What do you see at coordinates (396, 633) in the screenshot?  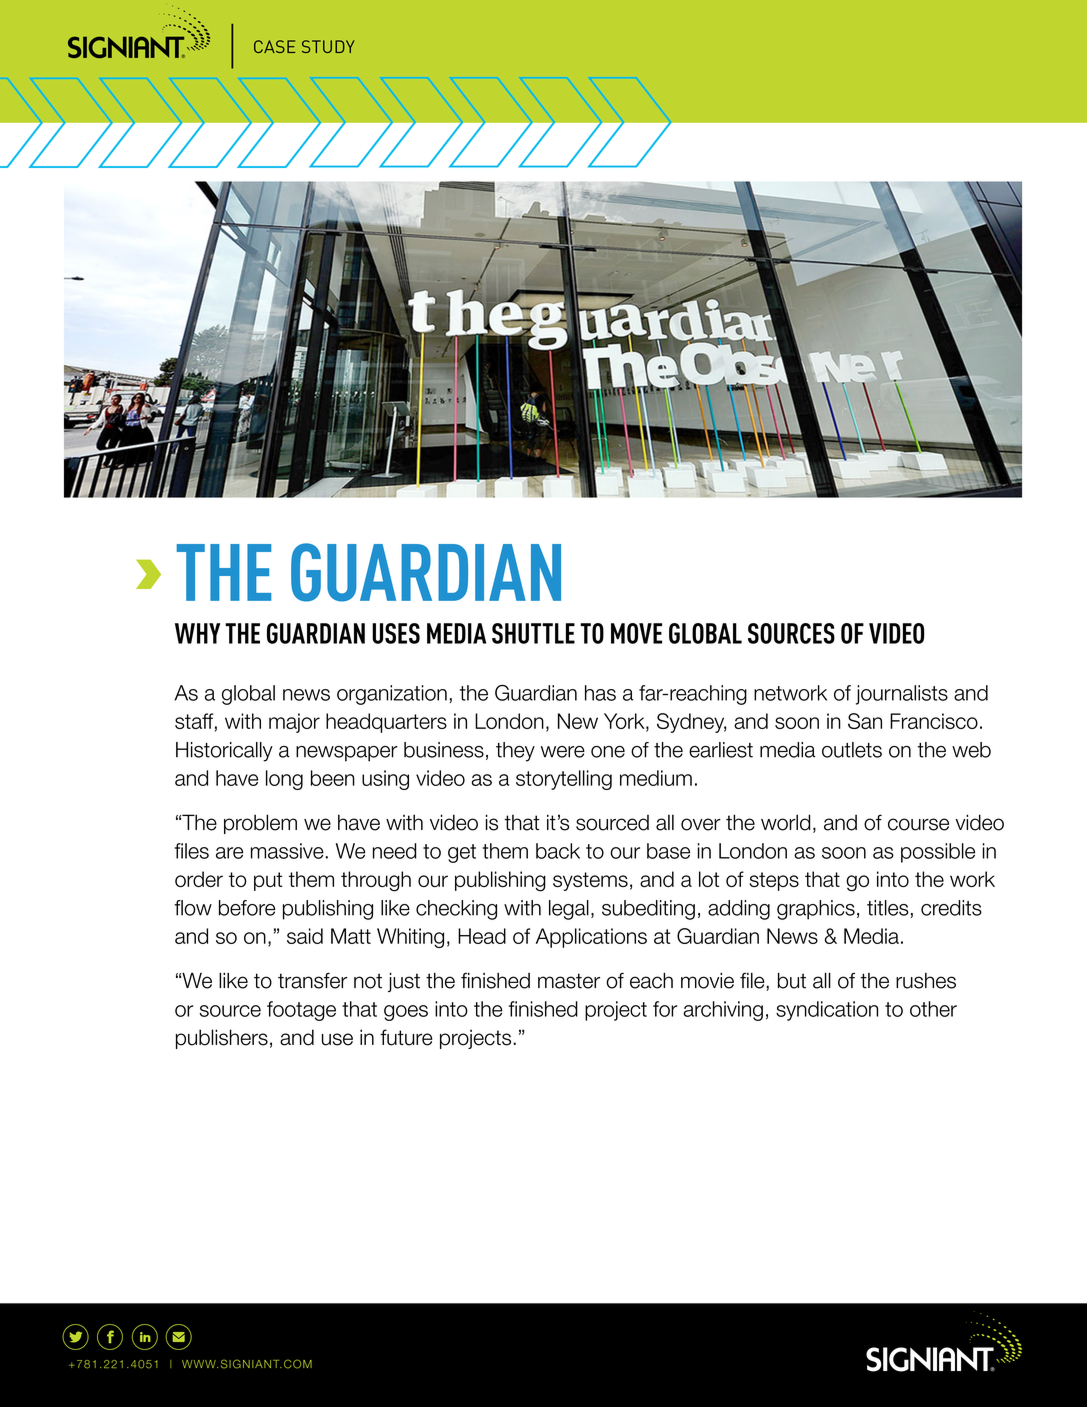 I see `USES` at bounding box center [396, 633].
